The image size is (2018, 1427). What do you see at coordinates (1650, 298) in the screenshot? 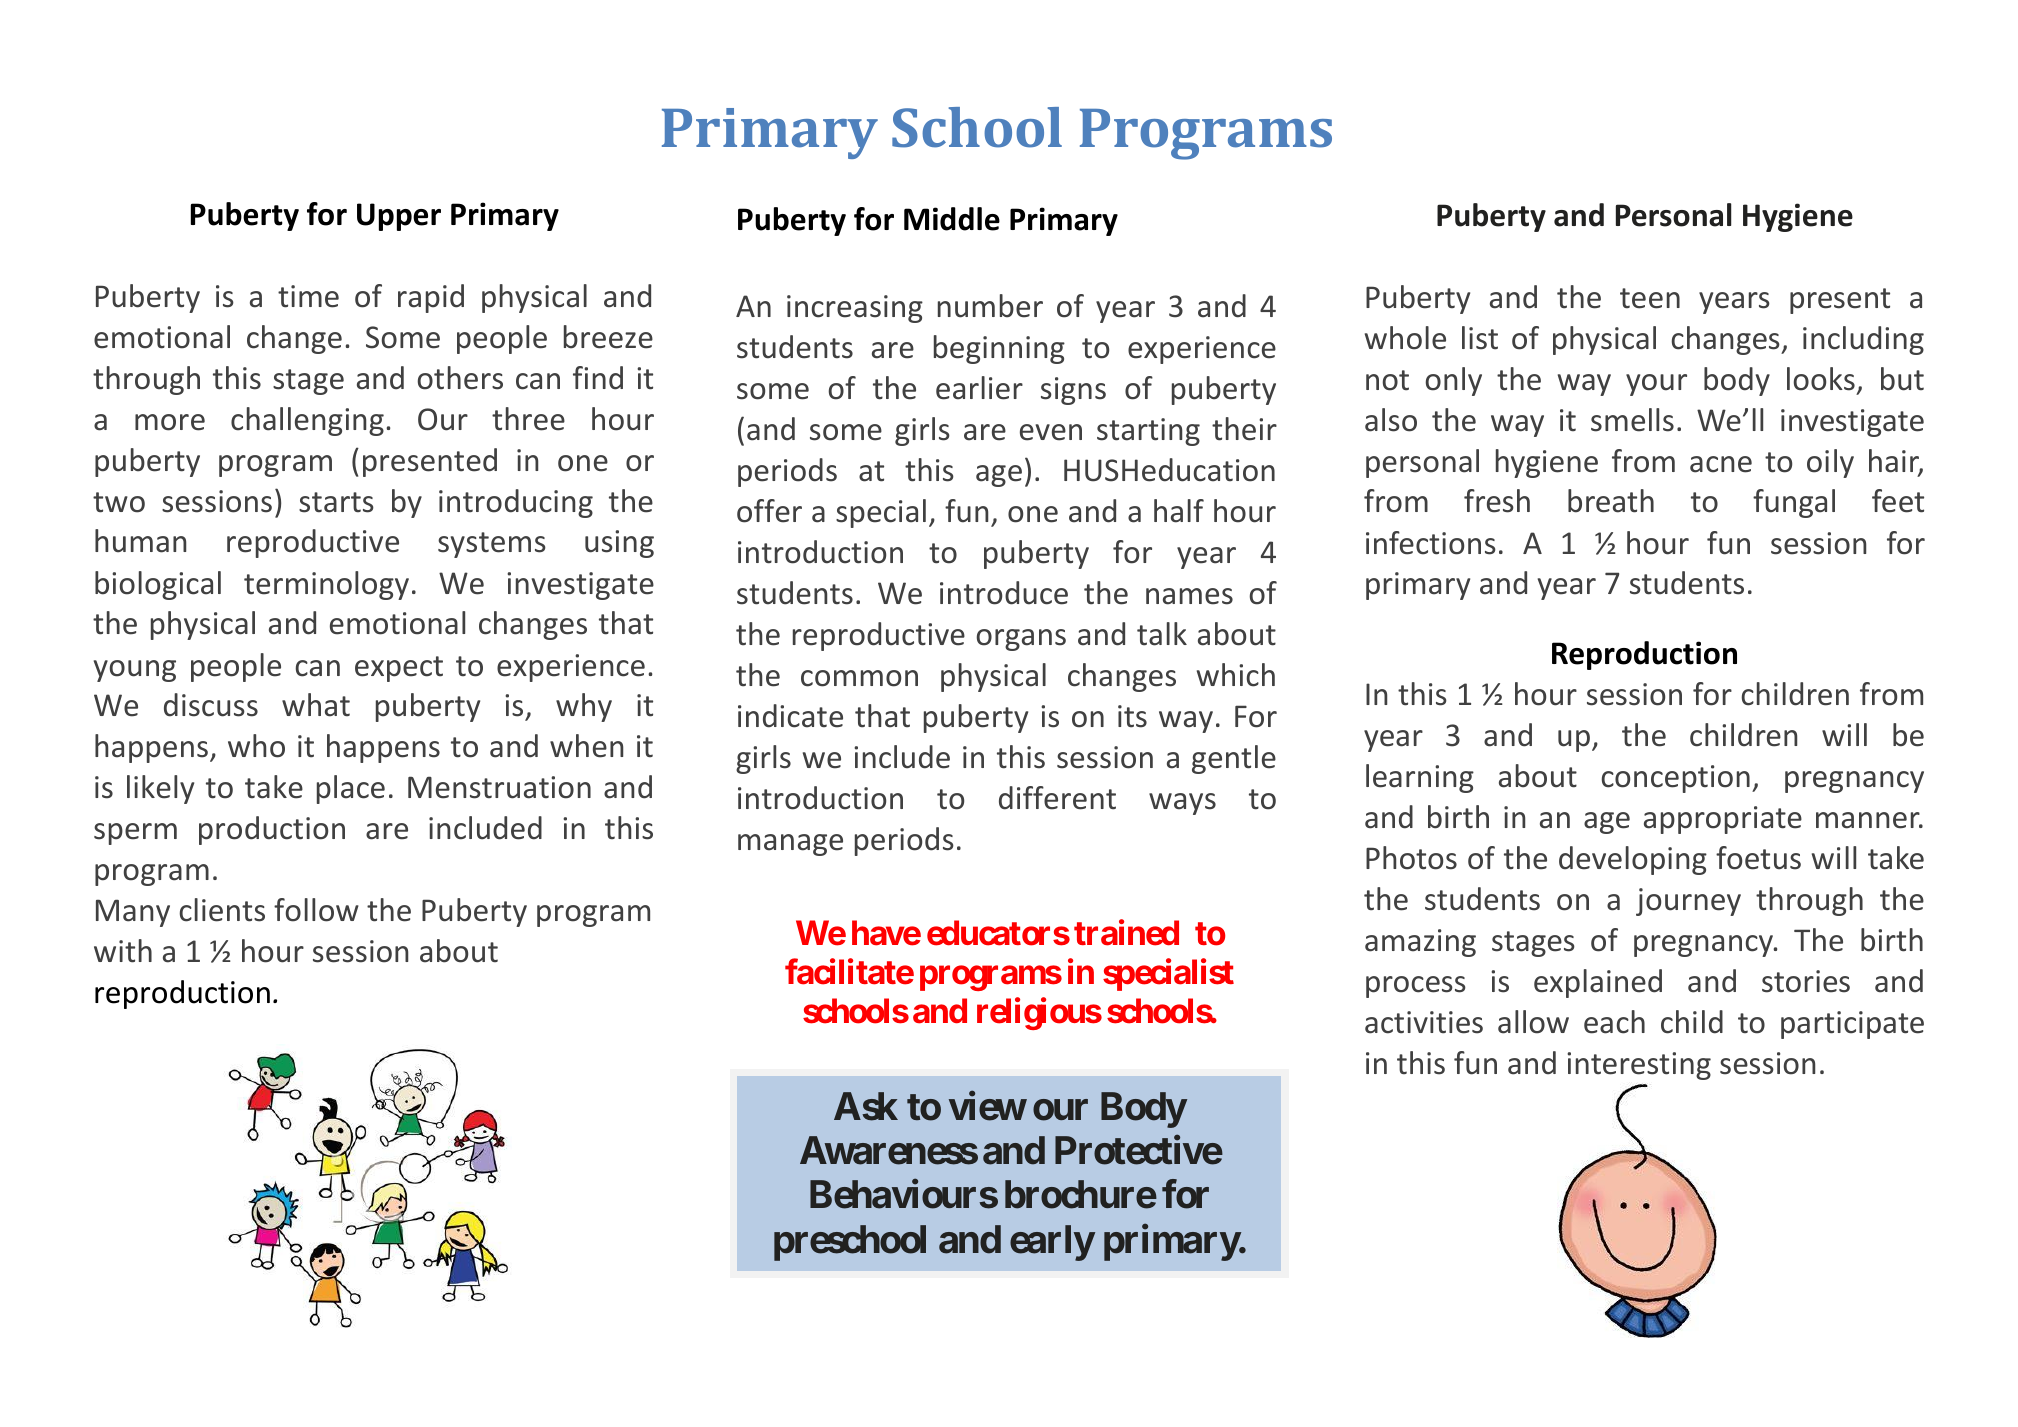
I see `teen` at bounding box center [1650, 298].
